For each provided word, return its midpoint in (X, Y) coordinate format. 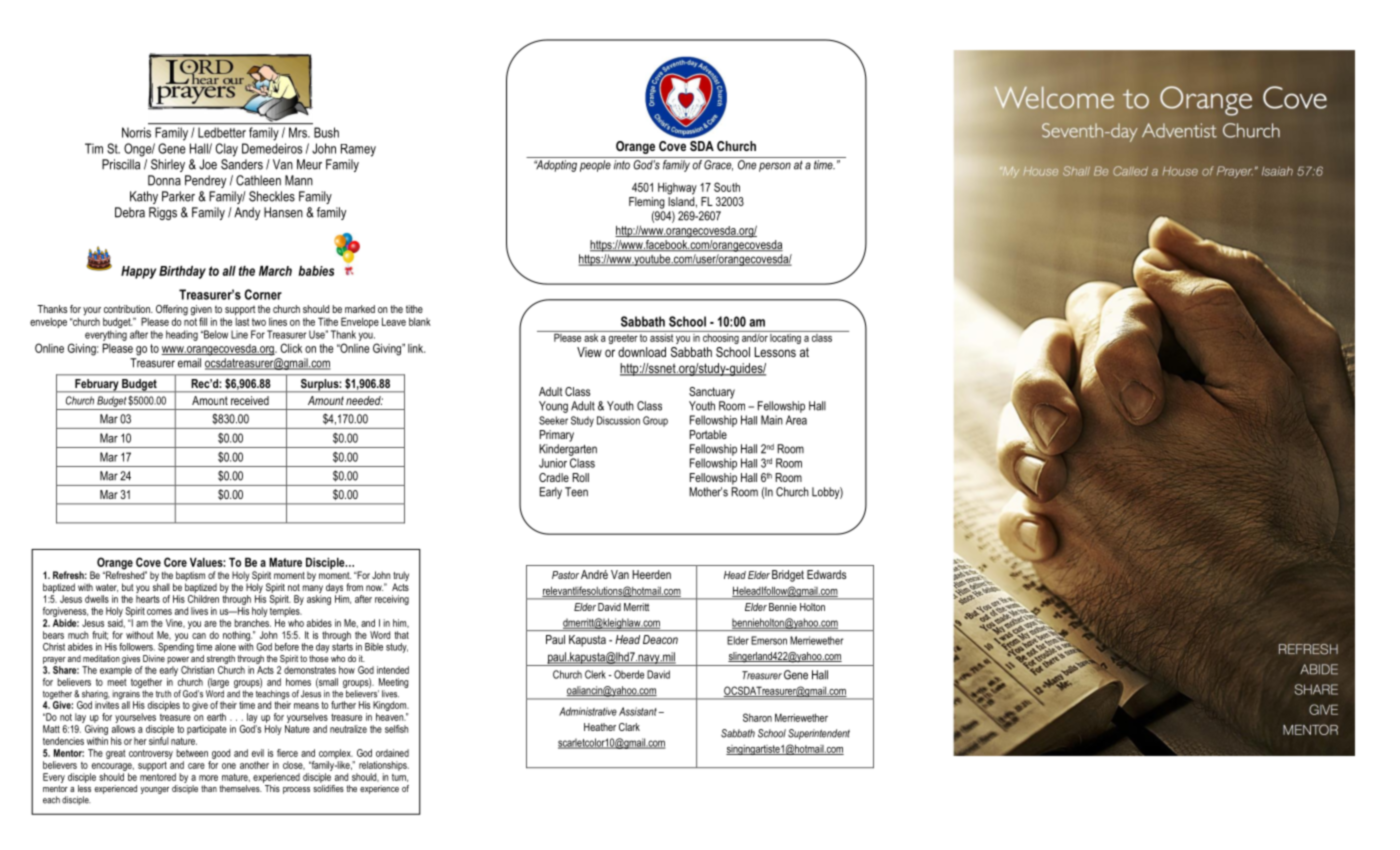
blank (420, 322)
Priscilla (121, 164)
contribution (128, 309)
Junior (553, 463)
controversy (151, 754)
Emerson (769, 640)
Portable (708, 434)
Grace (718, 165)
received (250, 400)
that (401, 635)
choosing (721, 337)
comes (159, 612)
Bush (326, 132)
